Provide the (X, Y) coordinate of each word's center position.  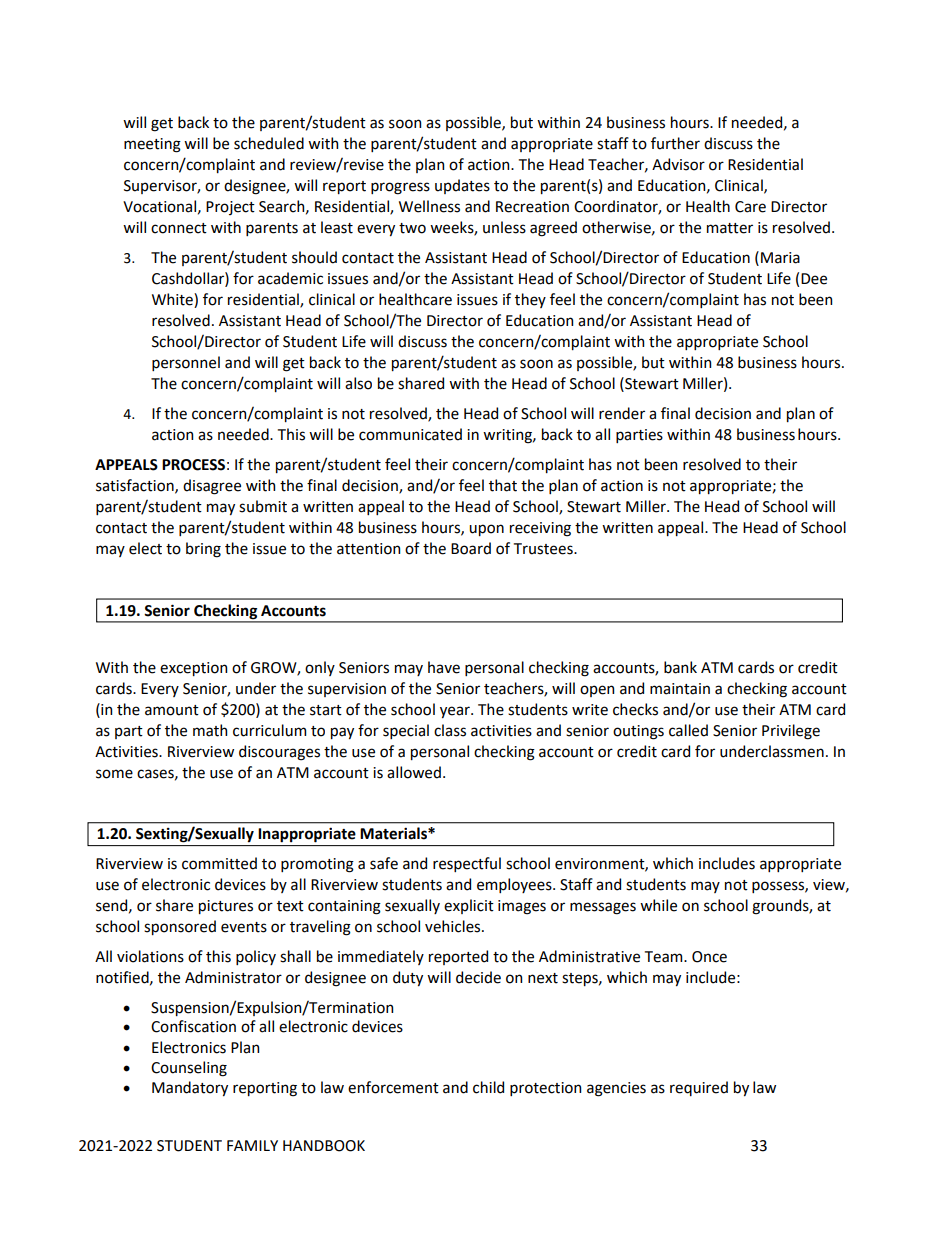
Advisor (678, 164)
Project (230, 208)
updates (462, 186)
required (699, 1088)
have (444, 667)
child (488, 1087)
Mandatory (190, 1088)
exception (193, 669)
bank (680, 667)
